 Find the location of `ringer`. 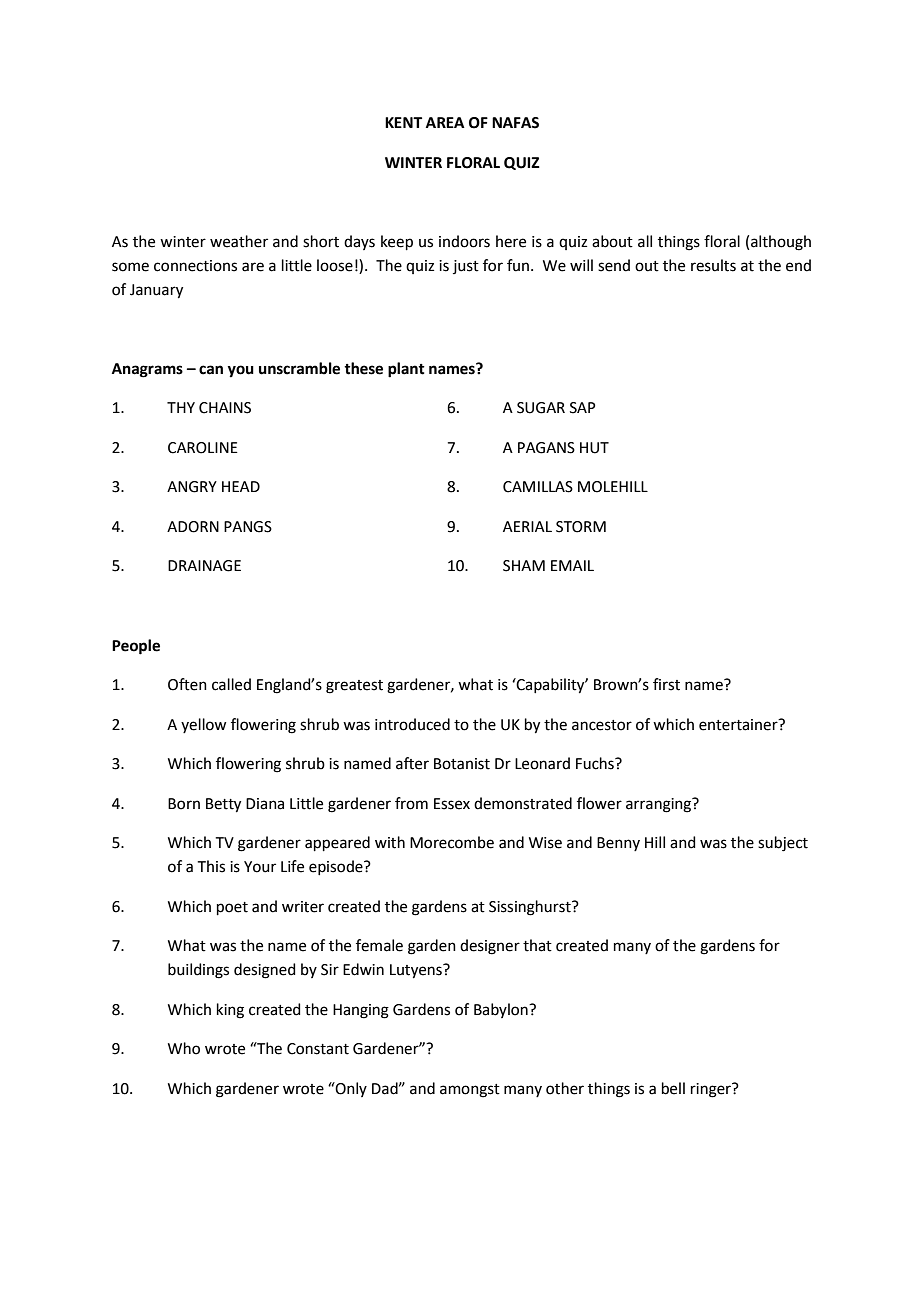

ringer is located at coordinates (712, 1090).
